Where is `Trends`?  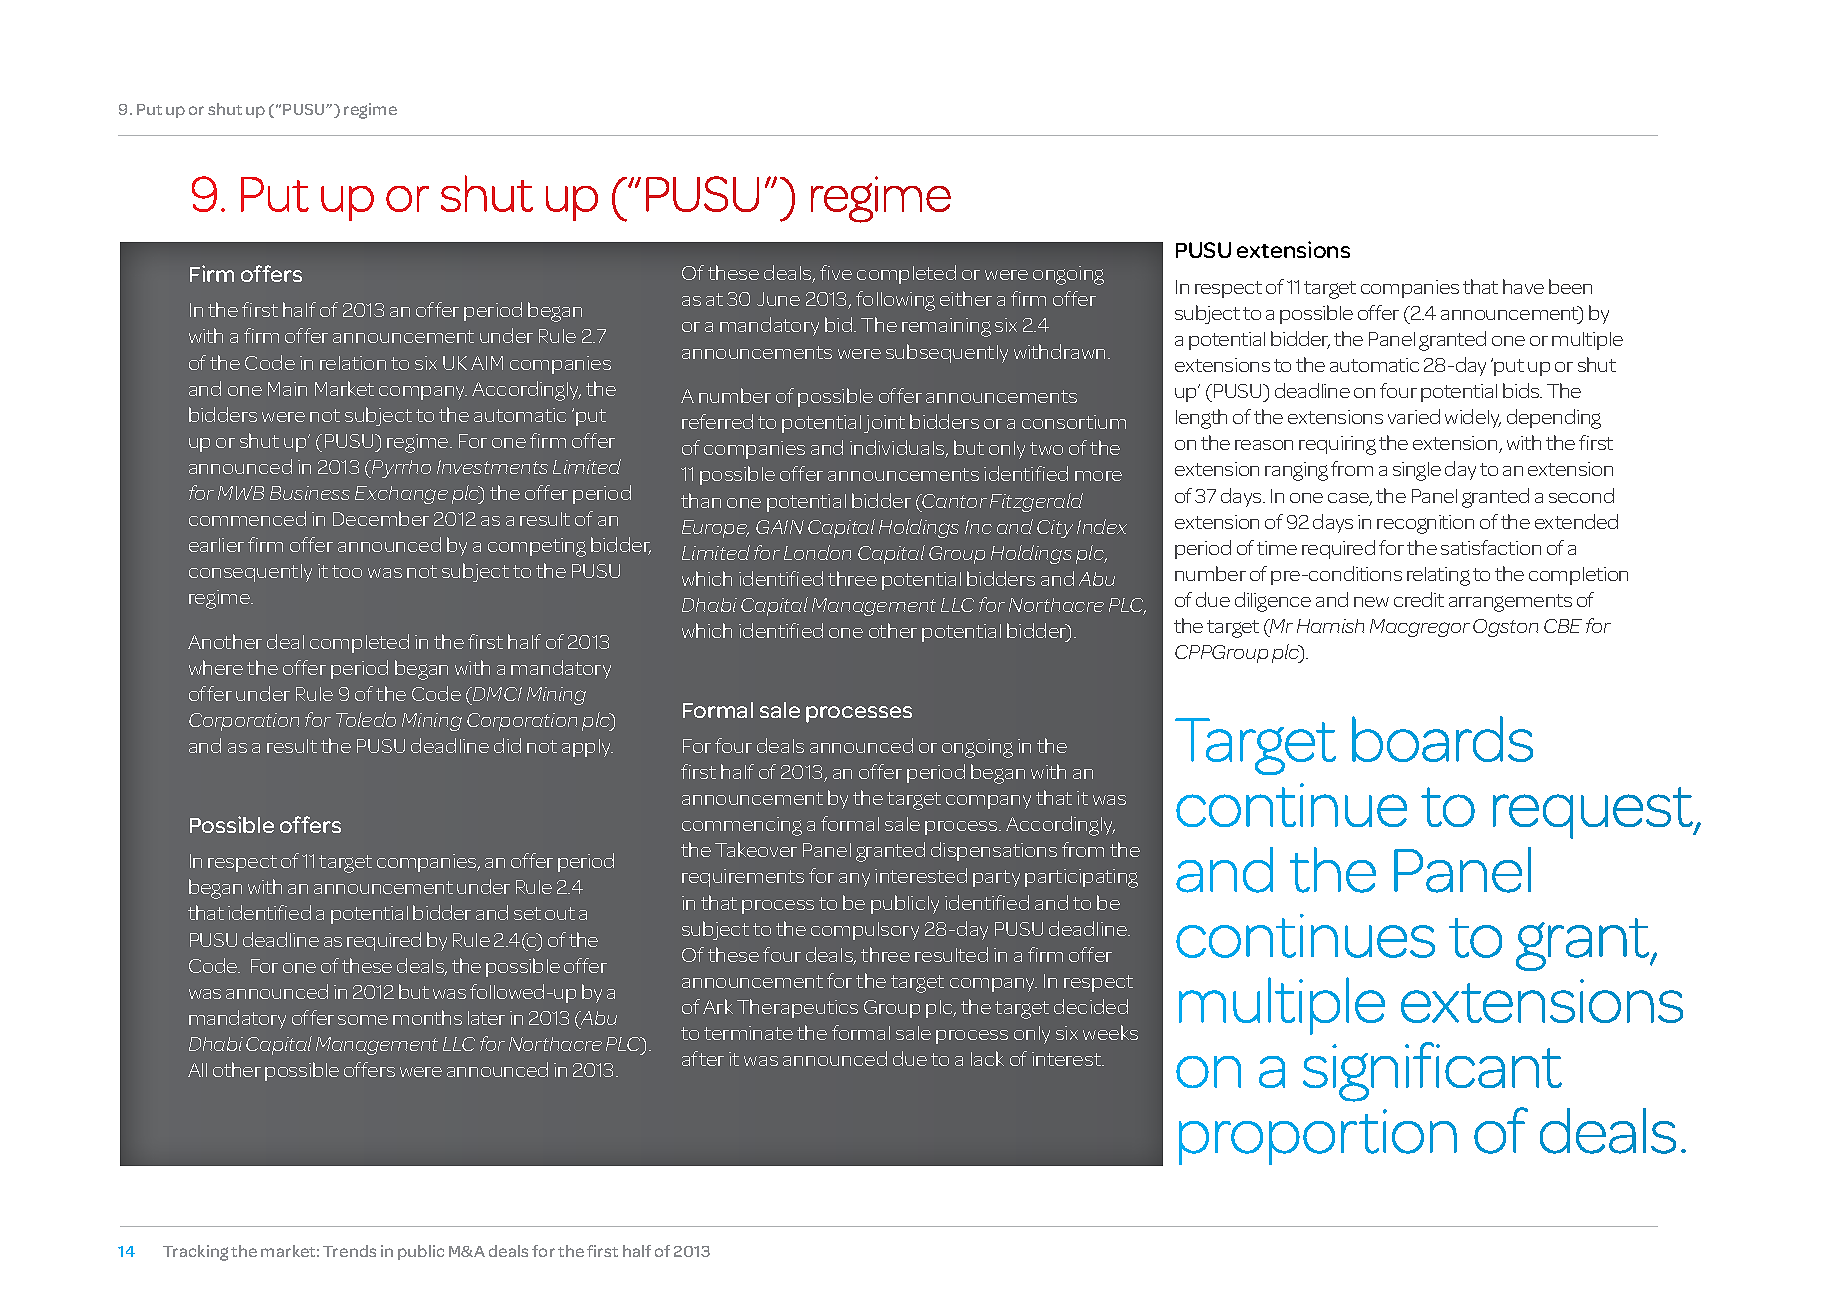 Trends is located at coordinates (349, 1251).
